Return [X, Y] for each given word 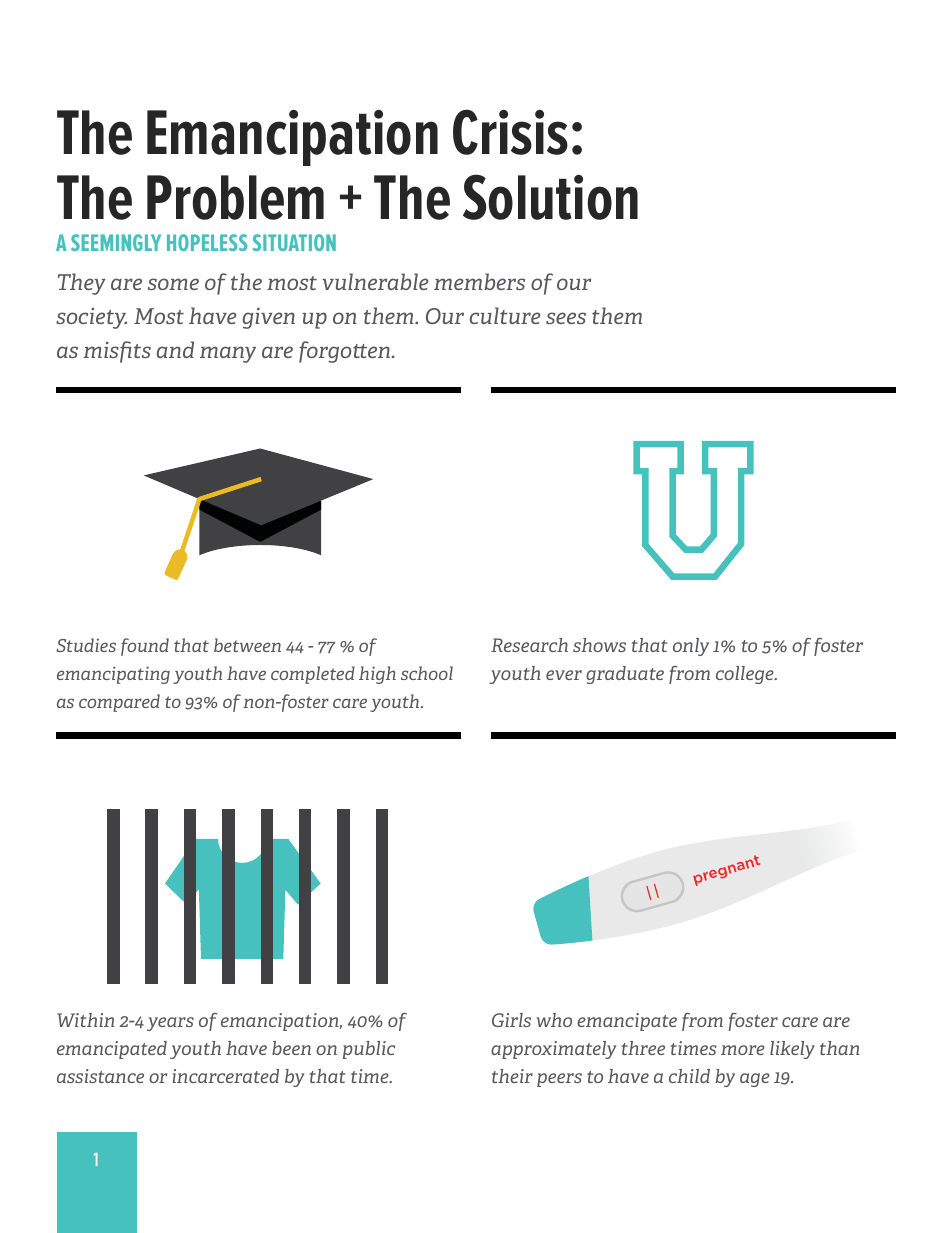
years [170, 1024]
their [512, 1076]
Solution [550, 197]
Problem [235, 197]
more [743, 1050]
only [691, 647]
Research [529, 645]
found [145, 647]
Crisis [510, 132]
